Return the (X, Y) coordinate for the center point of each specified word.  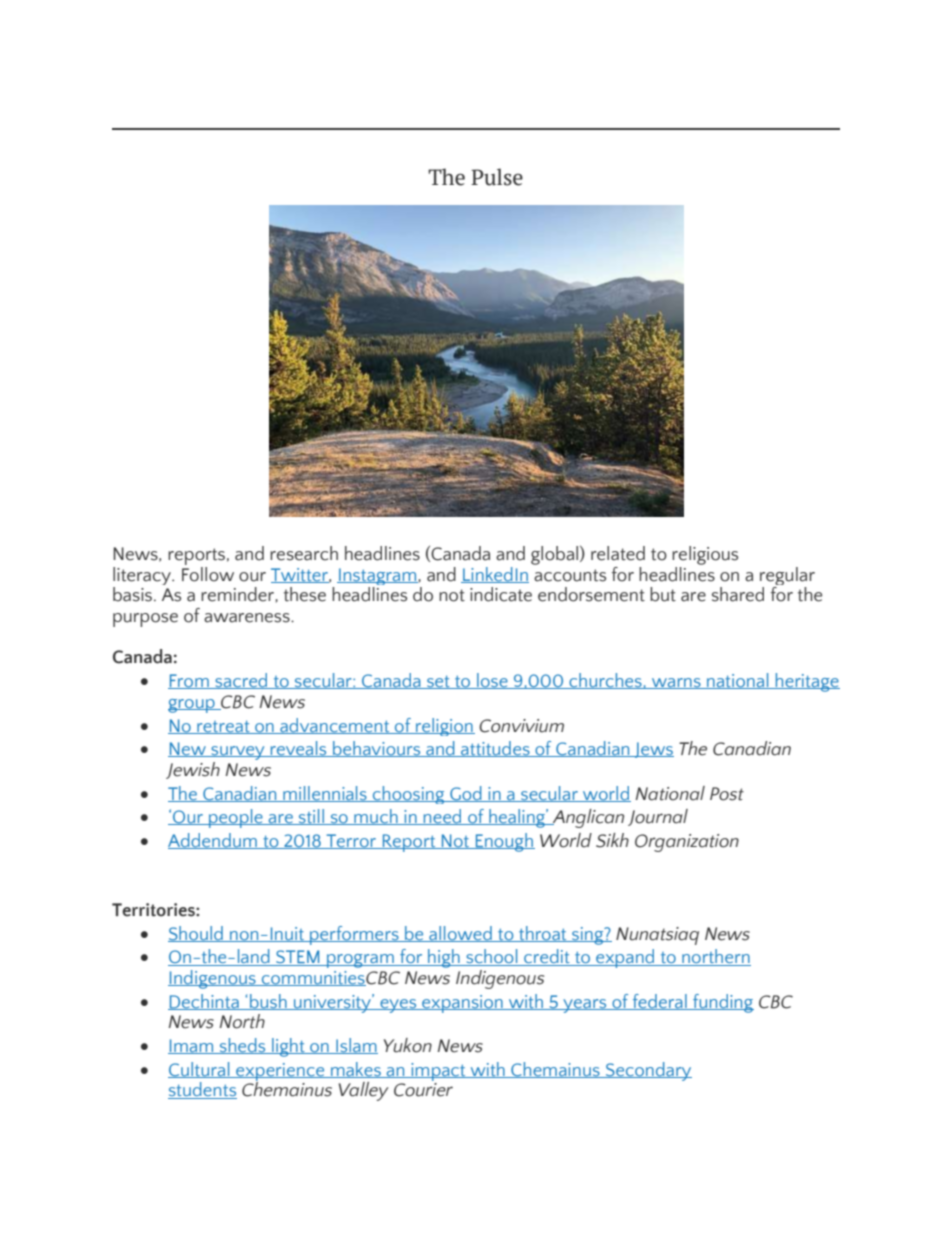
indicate (501, 594)
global (556, 555)
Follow (208, 573)
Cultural (200, 1070)
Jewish (193, 770)
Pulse (497, 177)
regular (787, 577)
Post (727, 794)
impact (438, 1072)
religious (705, 555)
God (466, 794)
